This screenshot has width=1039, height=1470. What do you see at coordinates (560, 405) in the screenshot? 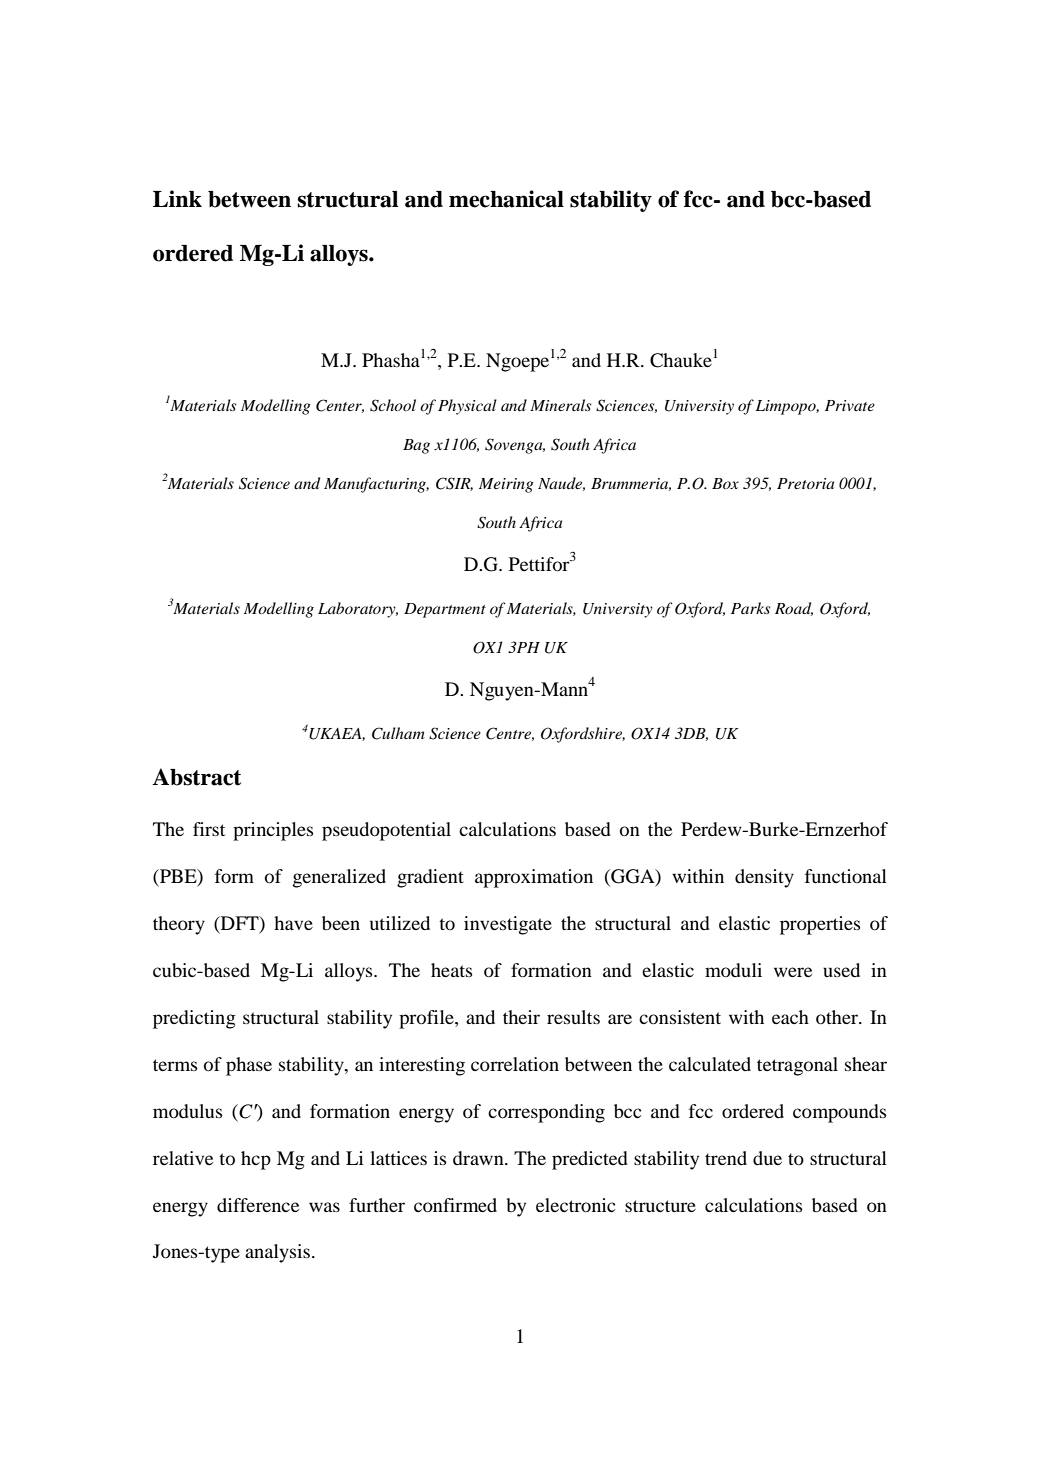
I see `Minerals` at bounding box center [560, 405].
